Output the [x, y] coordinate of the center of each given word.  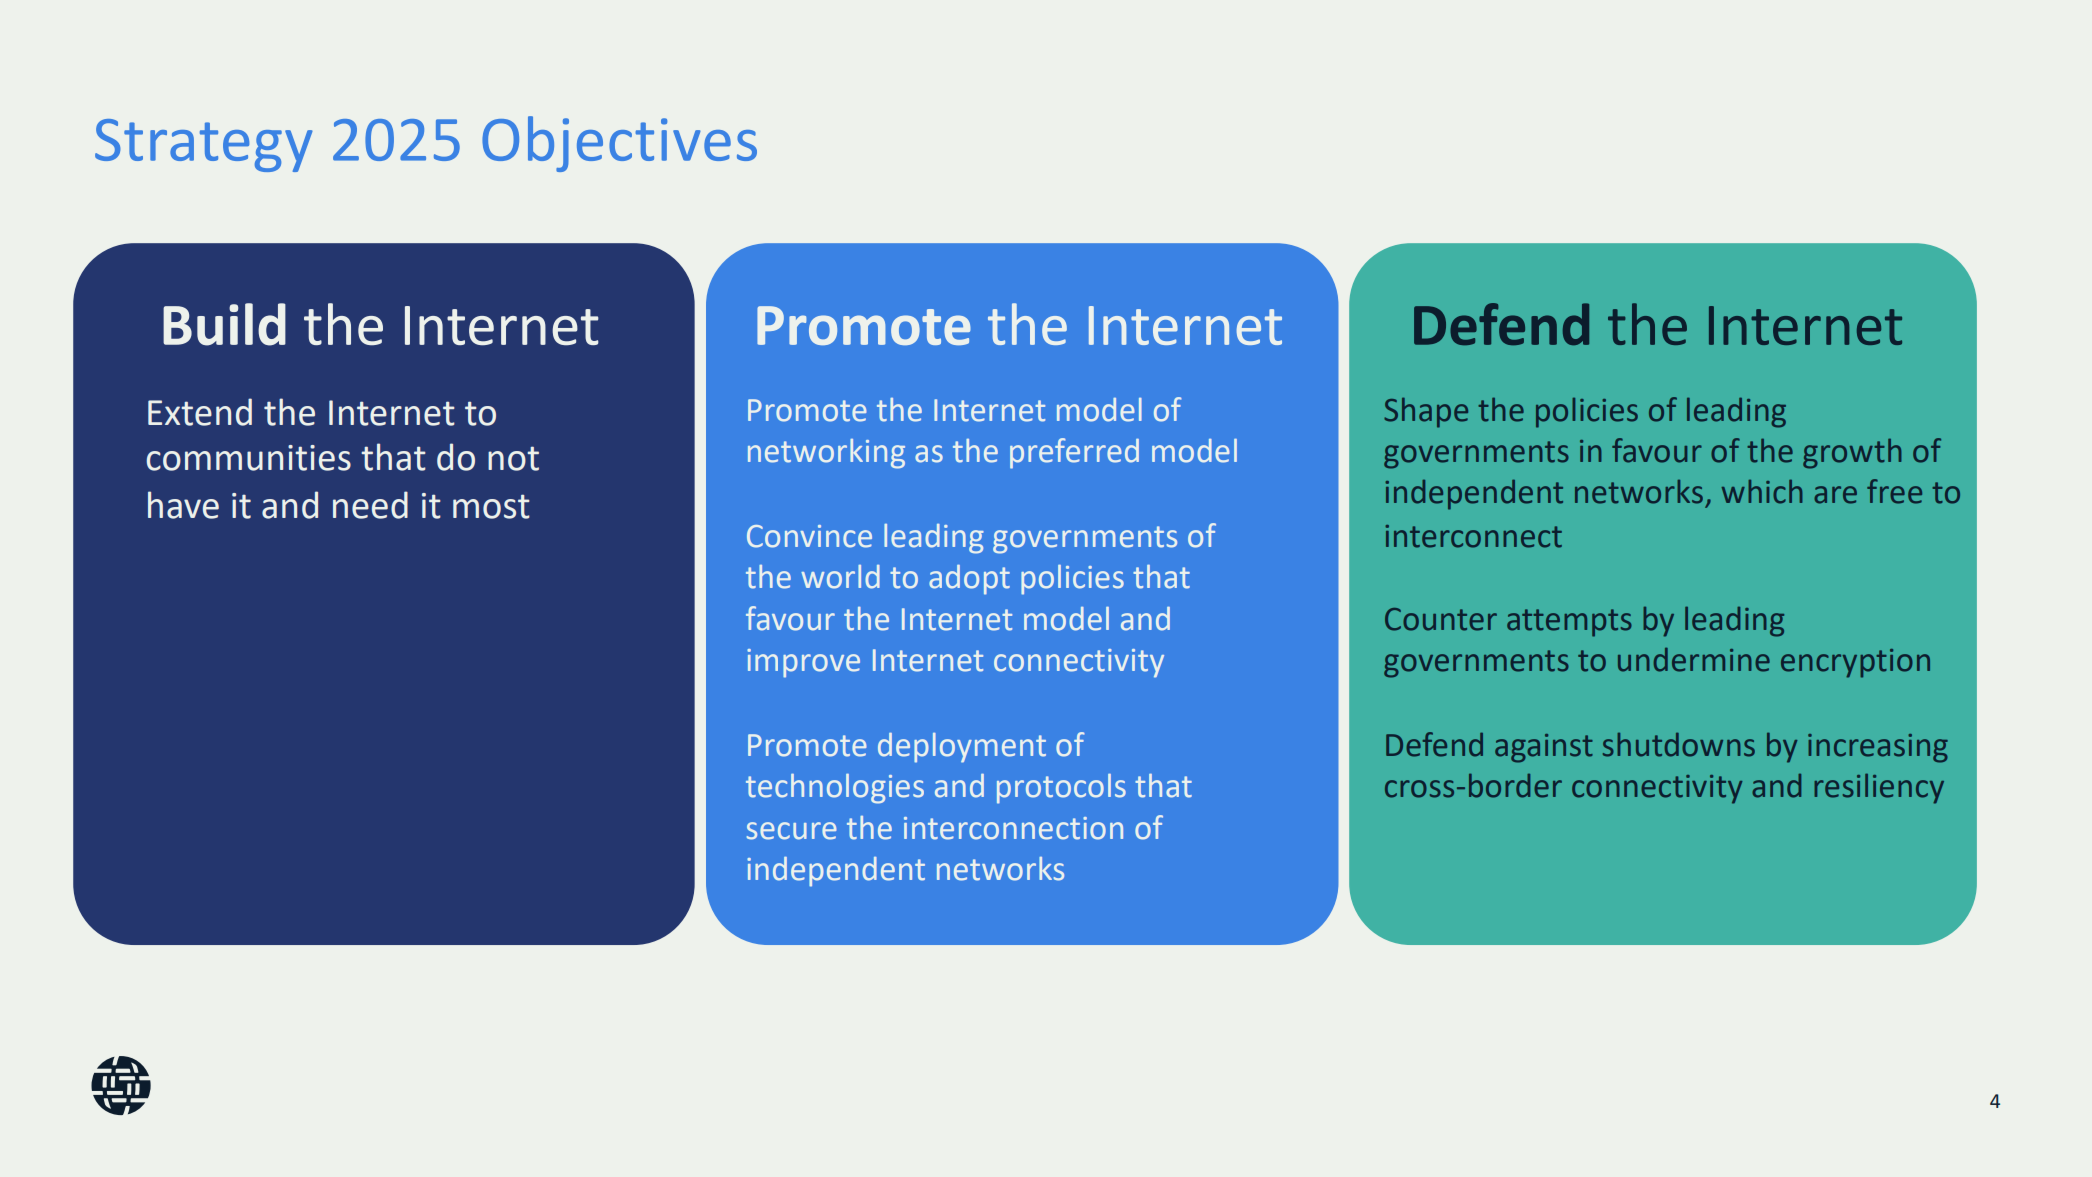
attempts [1569, 623]
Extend [200, 412]
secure [792, 831]
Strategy [204, 145]
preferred [1074, 453]
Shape [1426, 412]
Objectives [619, 144]
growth [1852, 453]
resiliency [1879, 788]
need [370, 505]
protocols [1061, 789]
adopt [969, 580]
